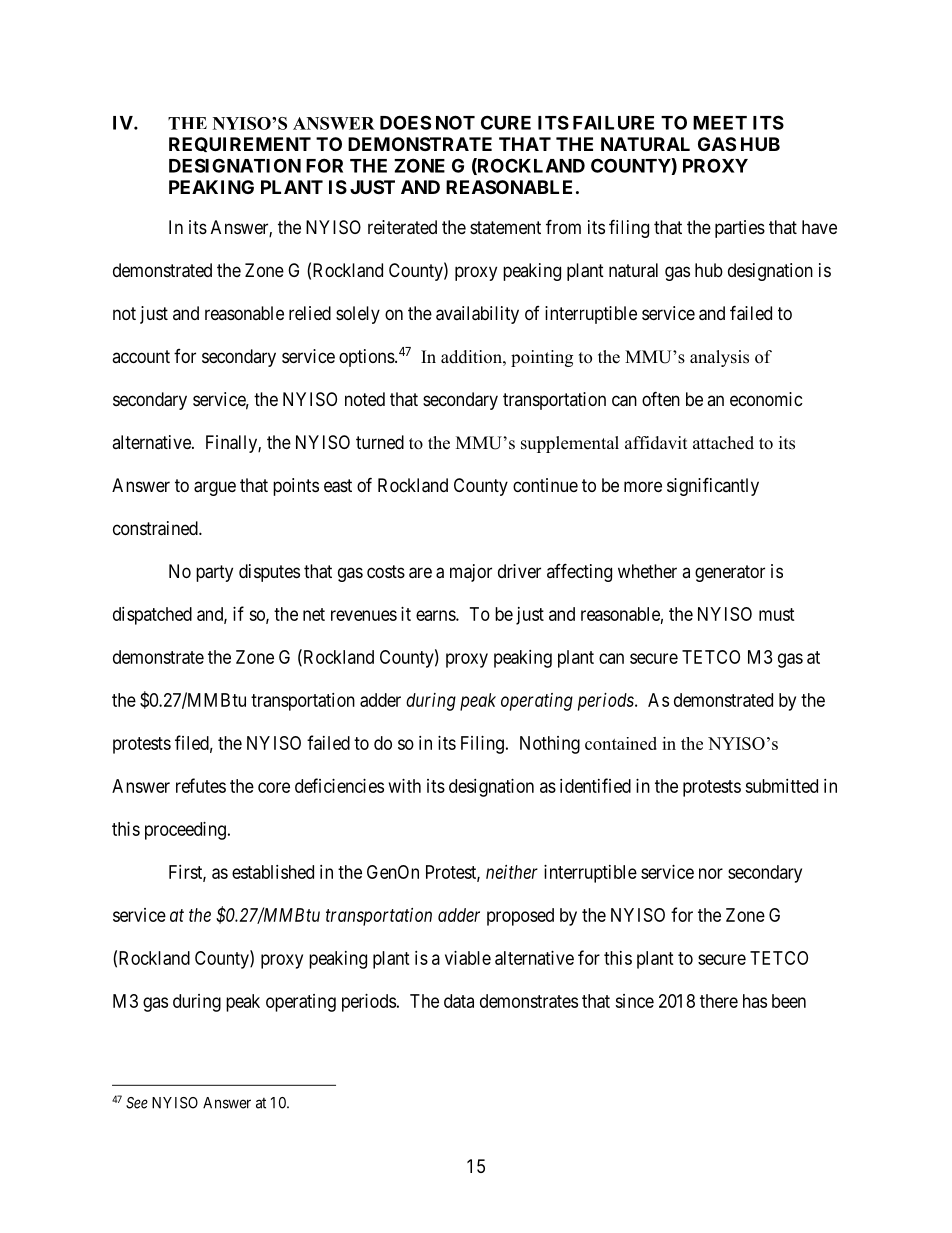  Describe the element at coordinates (215, 488) in the screenshot. I see `argue` at that location.
